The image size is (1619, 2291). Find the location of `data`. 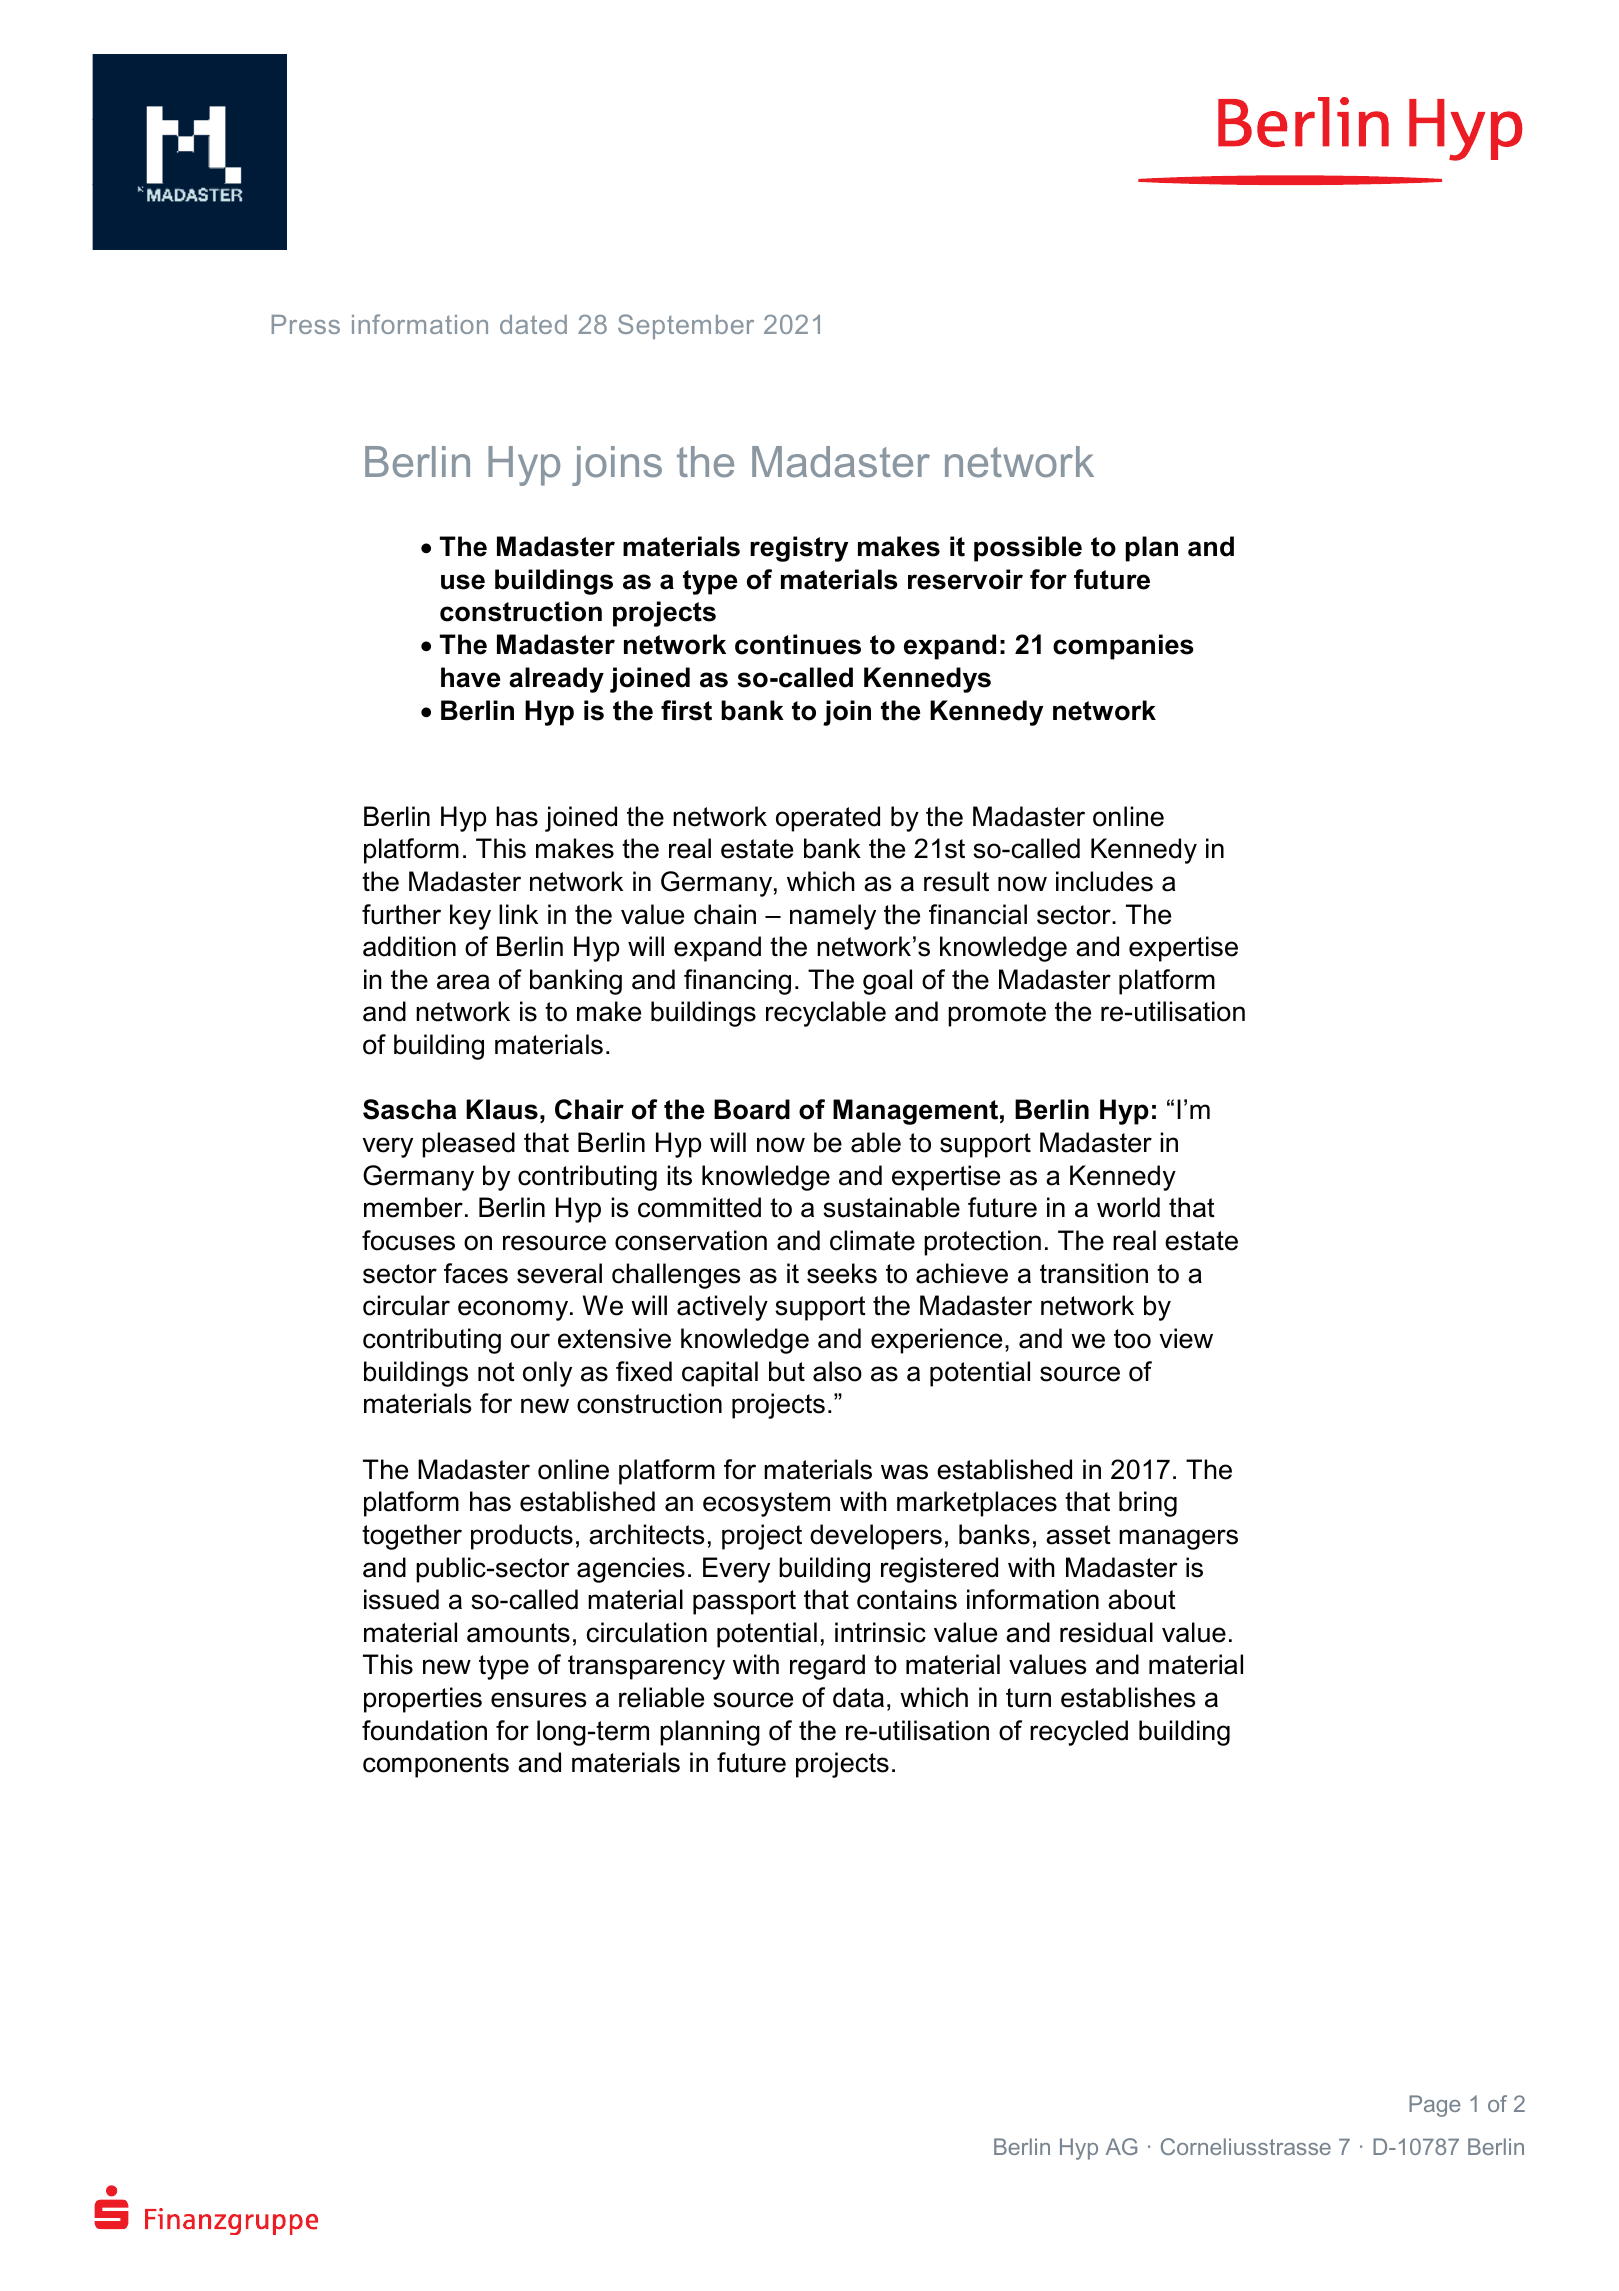

data is located at coordinates (858, 1697).
